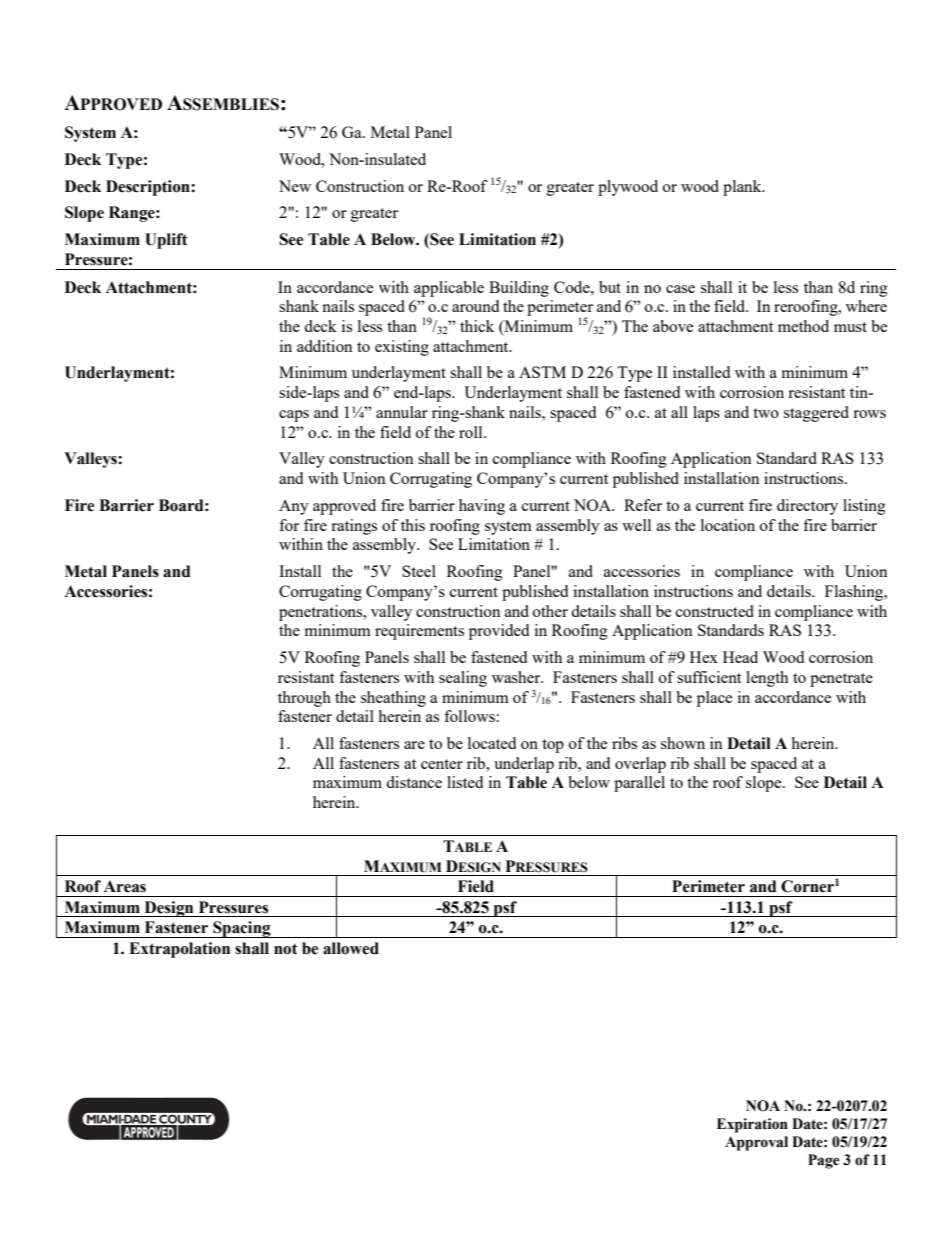  What do you see at coordinates (166, 241) in the screenshot?
I see `Uplift` at bounding box center [166, 241].
